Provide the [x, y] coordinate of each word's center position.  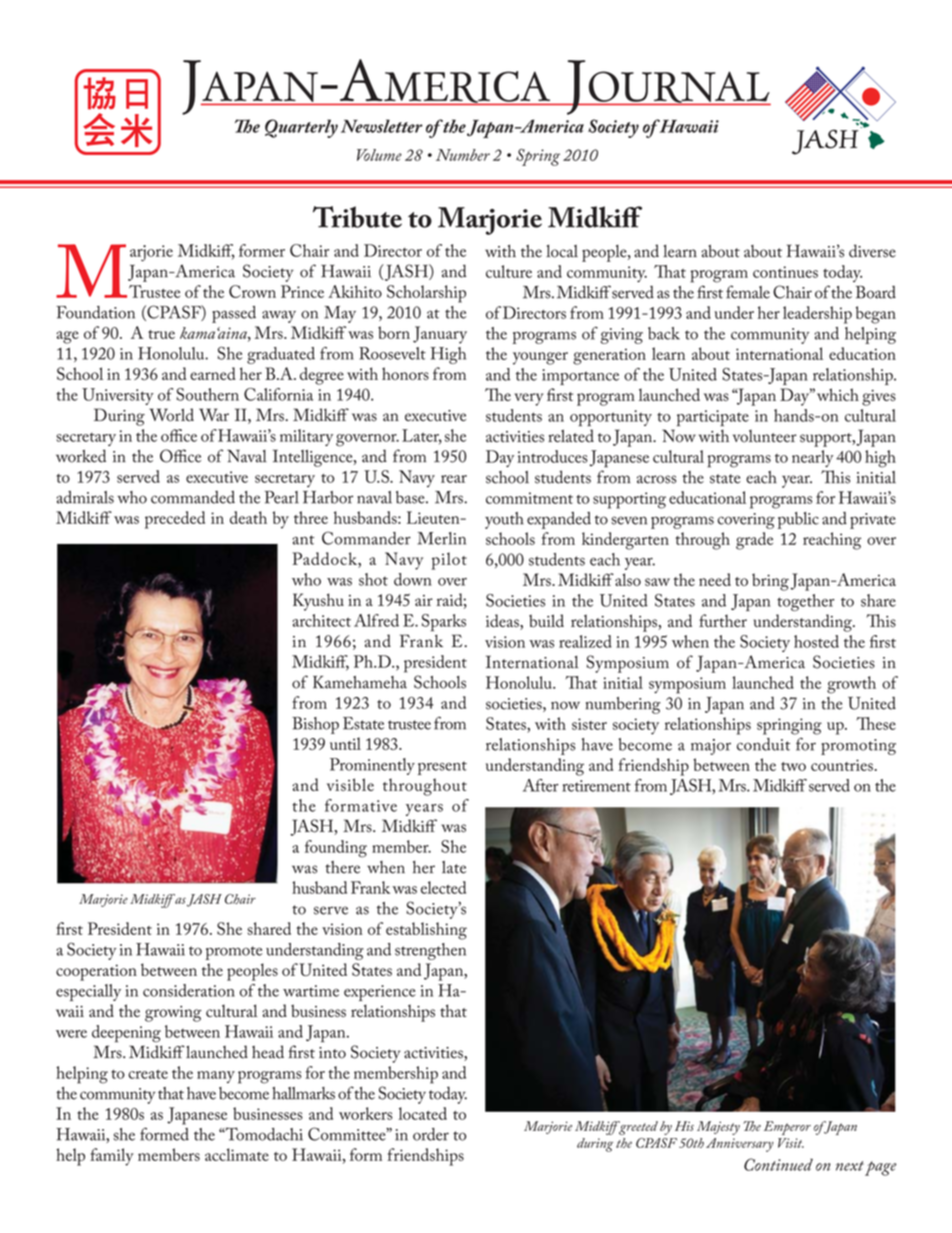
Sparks [444, 623]
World [171, 415]
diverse [872, 251]
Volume [379, 155]
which [838, 394]
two [793, 766]
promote [233, 953]
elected [443, 887]
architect [321, 620]
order [431, 1134]
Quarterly [301, 128]
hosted [816, 641]
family [111, 1157]
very [528, 399]
